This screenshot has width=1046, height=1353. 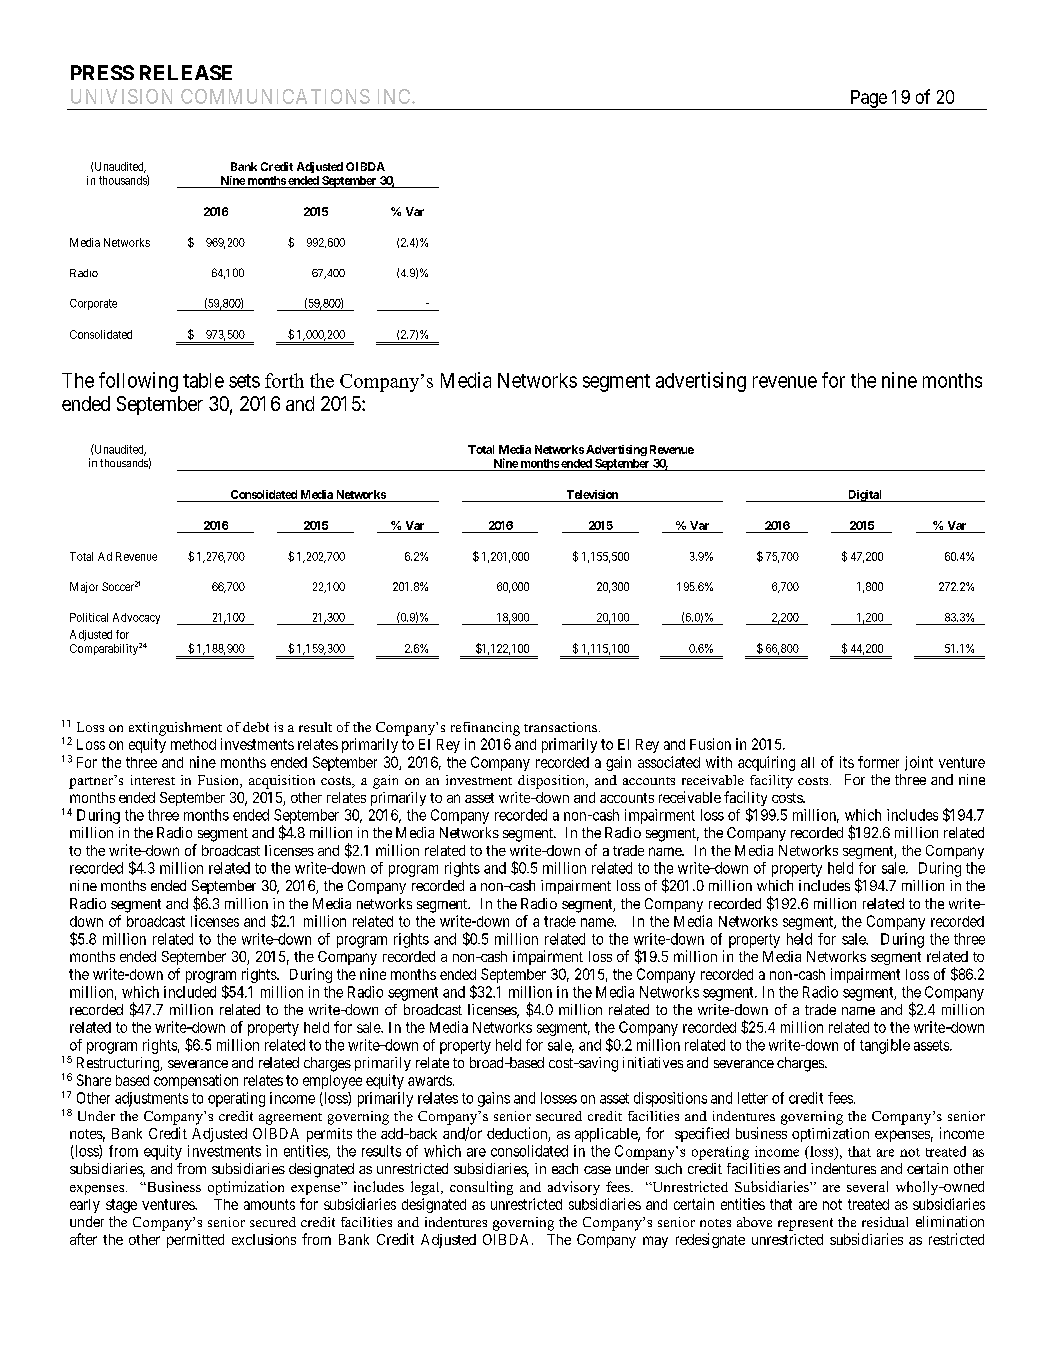 I want to click on consulting, so click(x=481, y=1188).
